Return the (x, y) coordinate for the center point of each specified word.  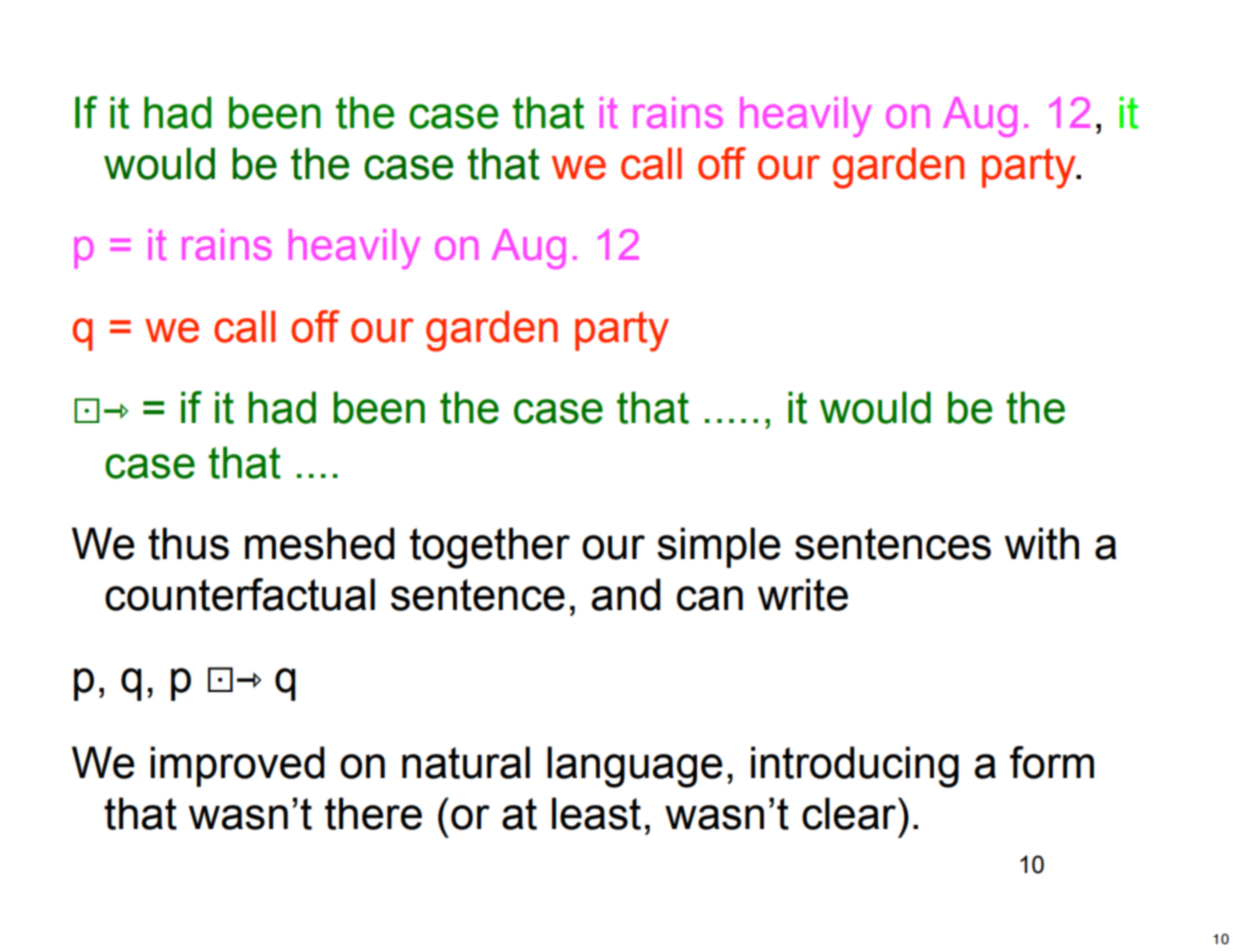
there (373, 813)
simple (718, 547)
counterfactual (240, 594)
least (596, 813)
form (1052, 762)
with (1042, 543)
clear (849, 813)
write (803, 594)
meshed (319, 543)
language (634, 767)
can (710, 598)
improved (237, 766)
